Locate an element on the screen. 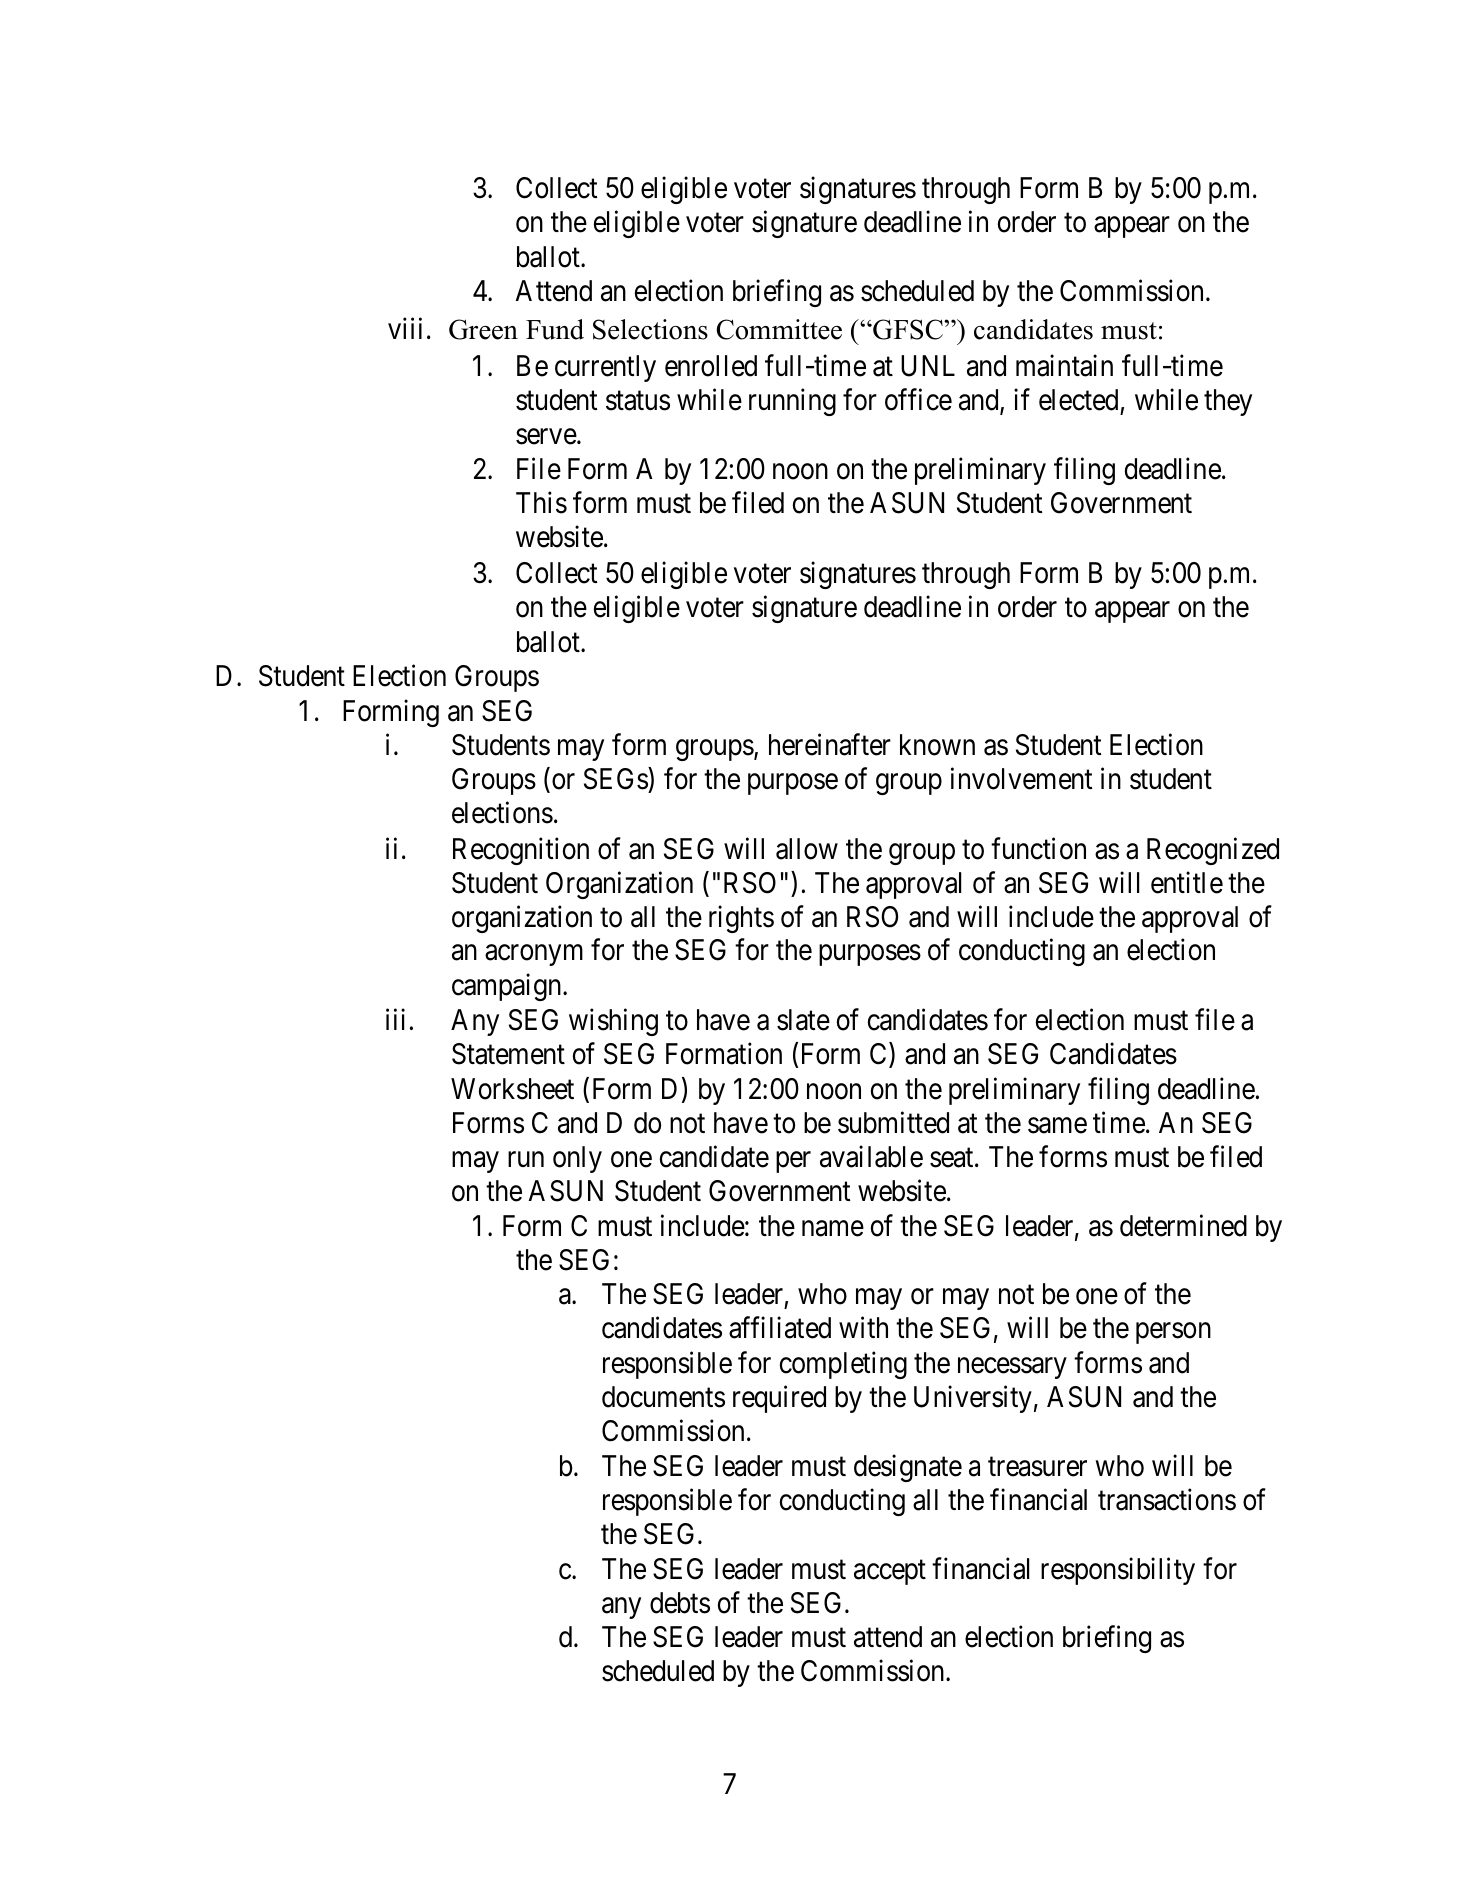  debts is located at coordinates (680, 1603).
